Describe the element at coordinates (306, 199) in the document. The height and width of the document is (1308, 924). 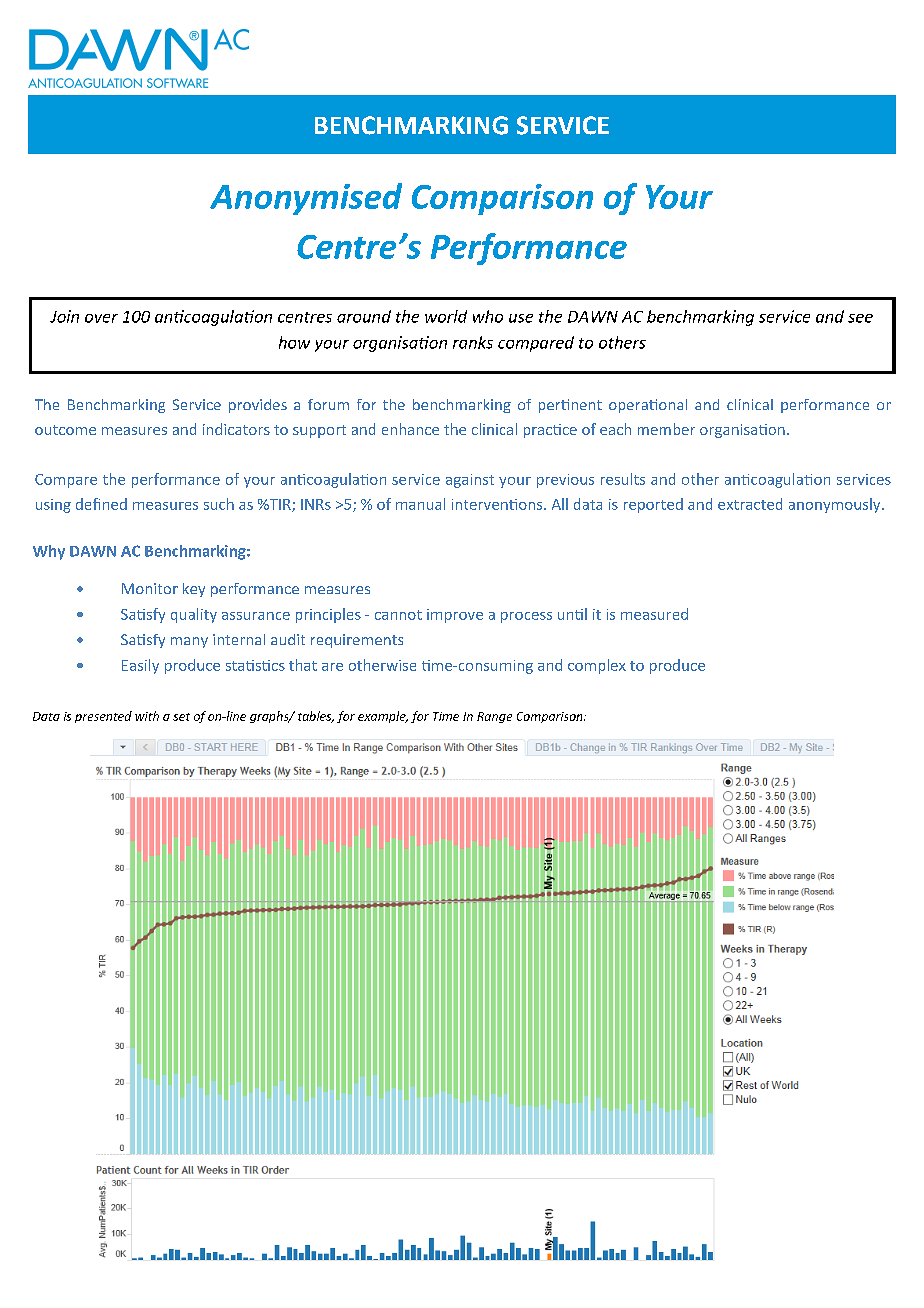
I see `Anonymised` at that location.
